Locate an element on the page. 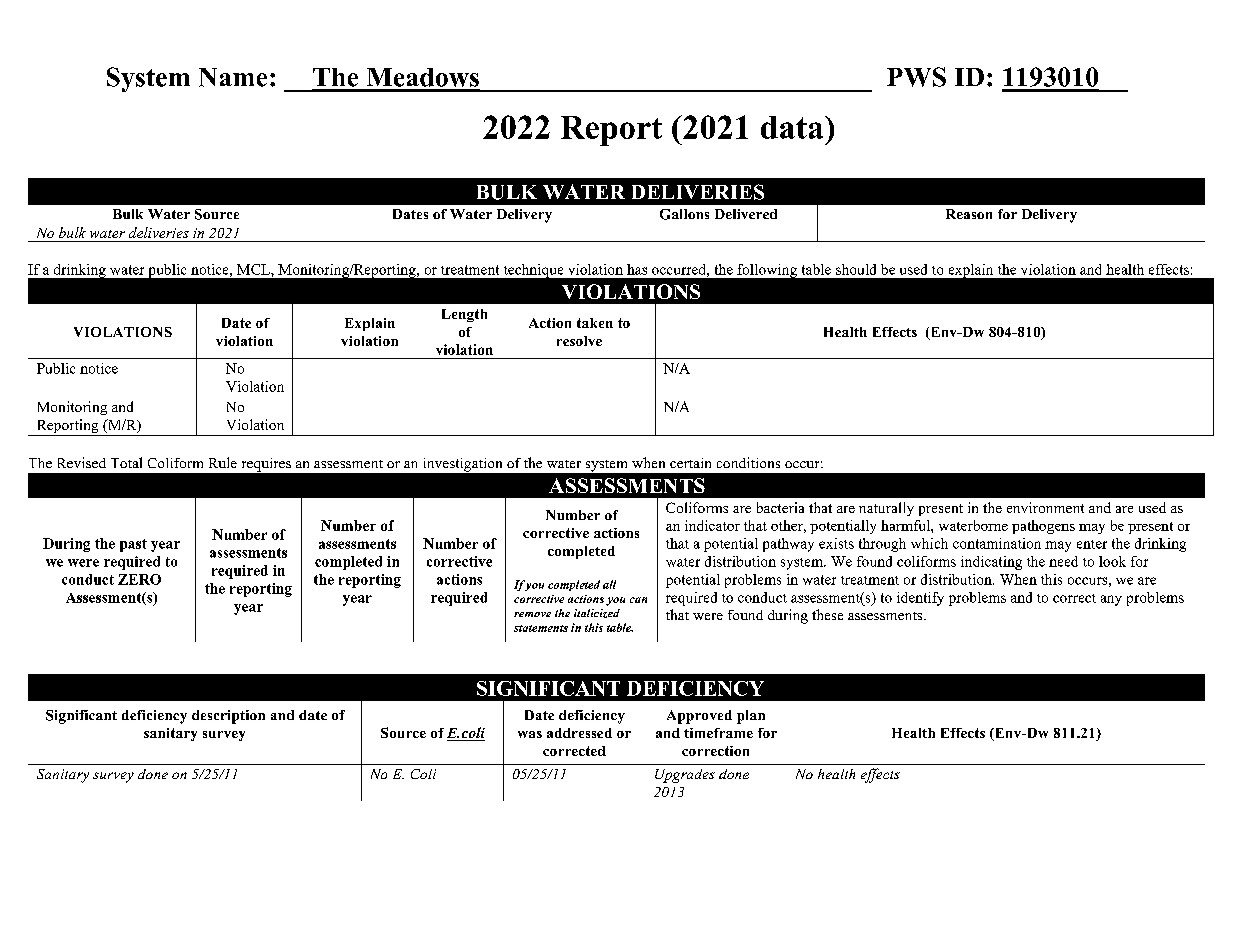  Name is located at coordinates (233, 77).
